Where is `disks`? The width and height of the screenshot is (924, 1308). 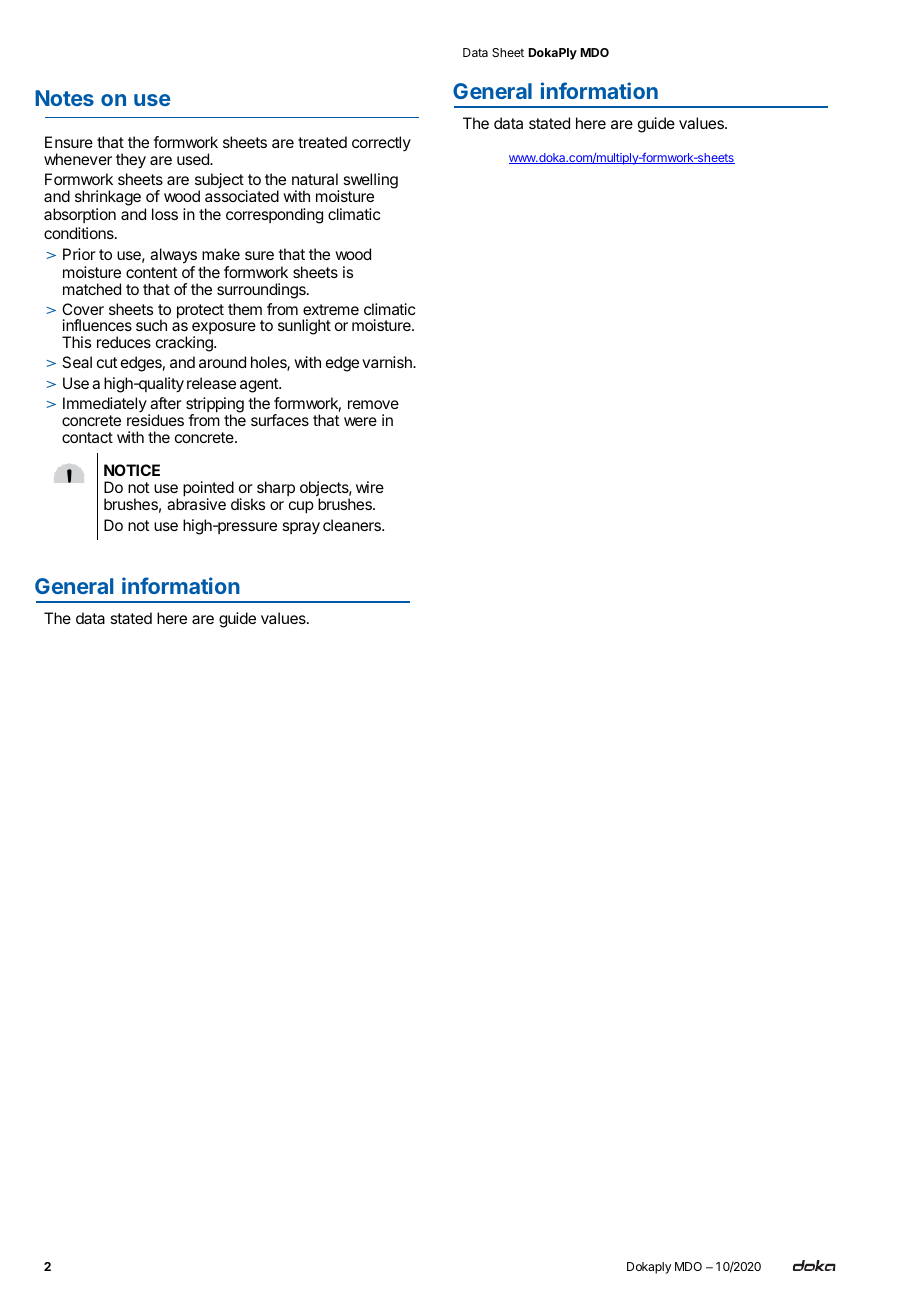 disks is located at coordinates (248, 504).
